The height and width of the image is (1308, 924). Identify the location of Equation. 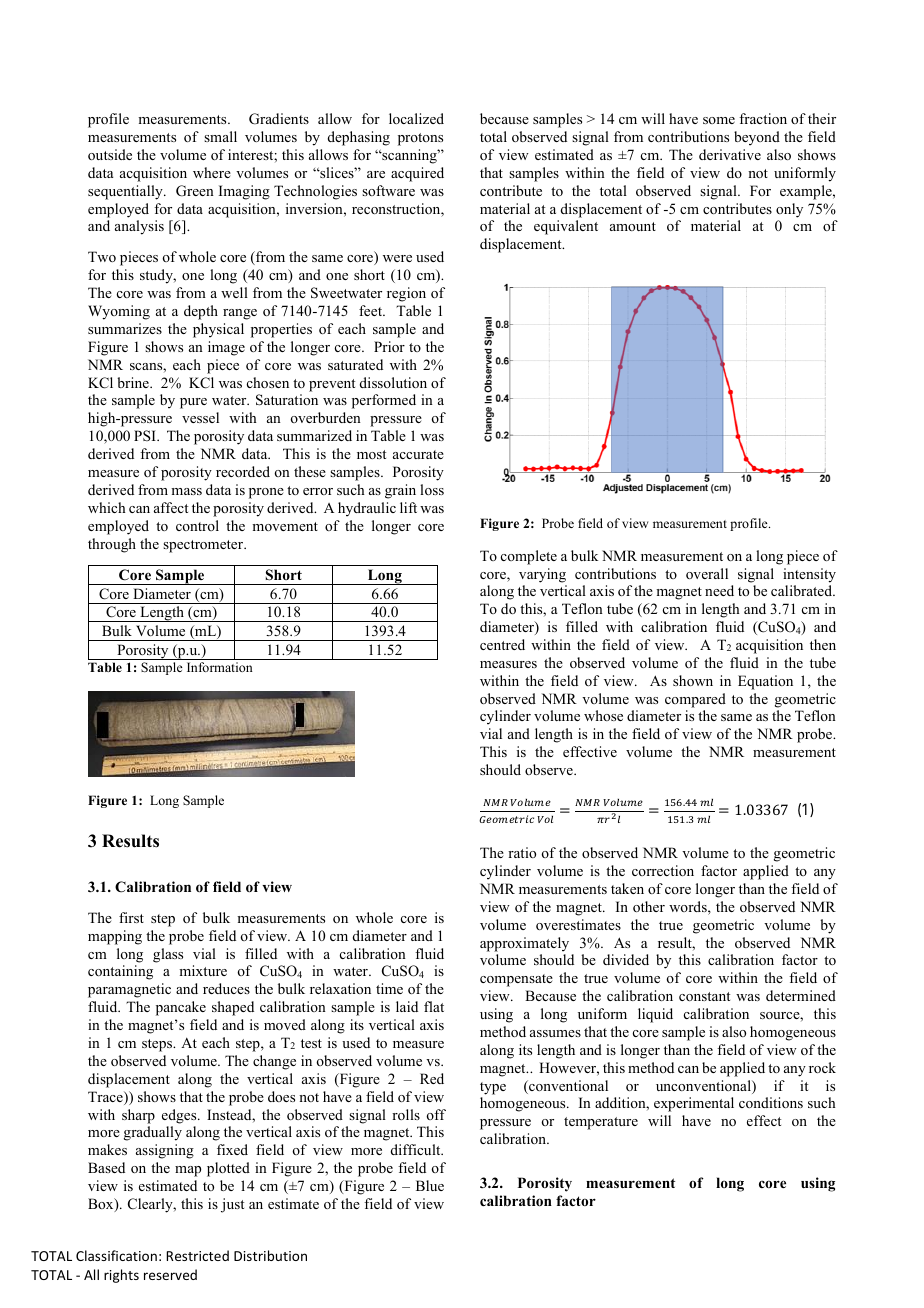
(765, 682).
